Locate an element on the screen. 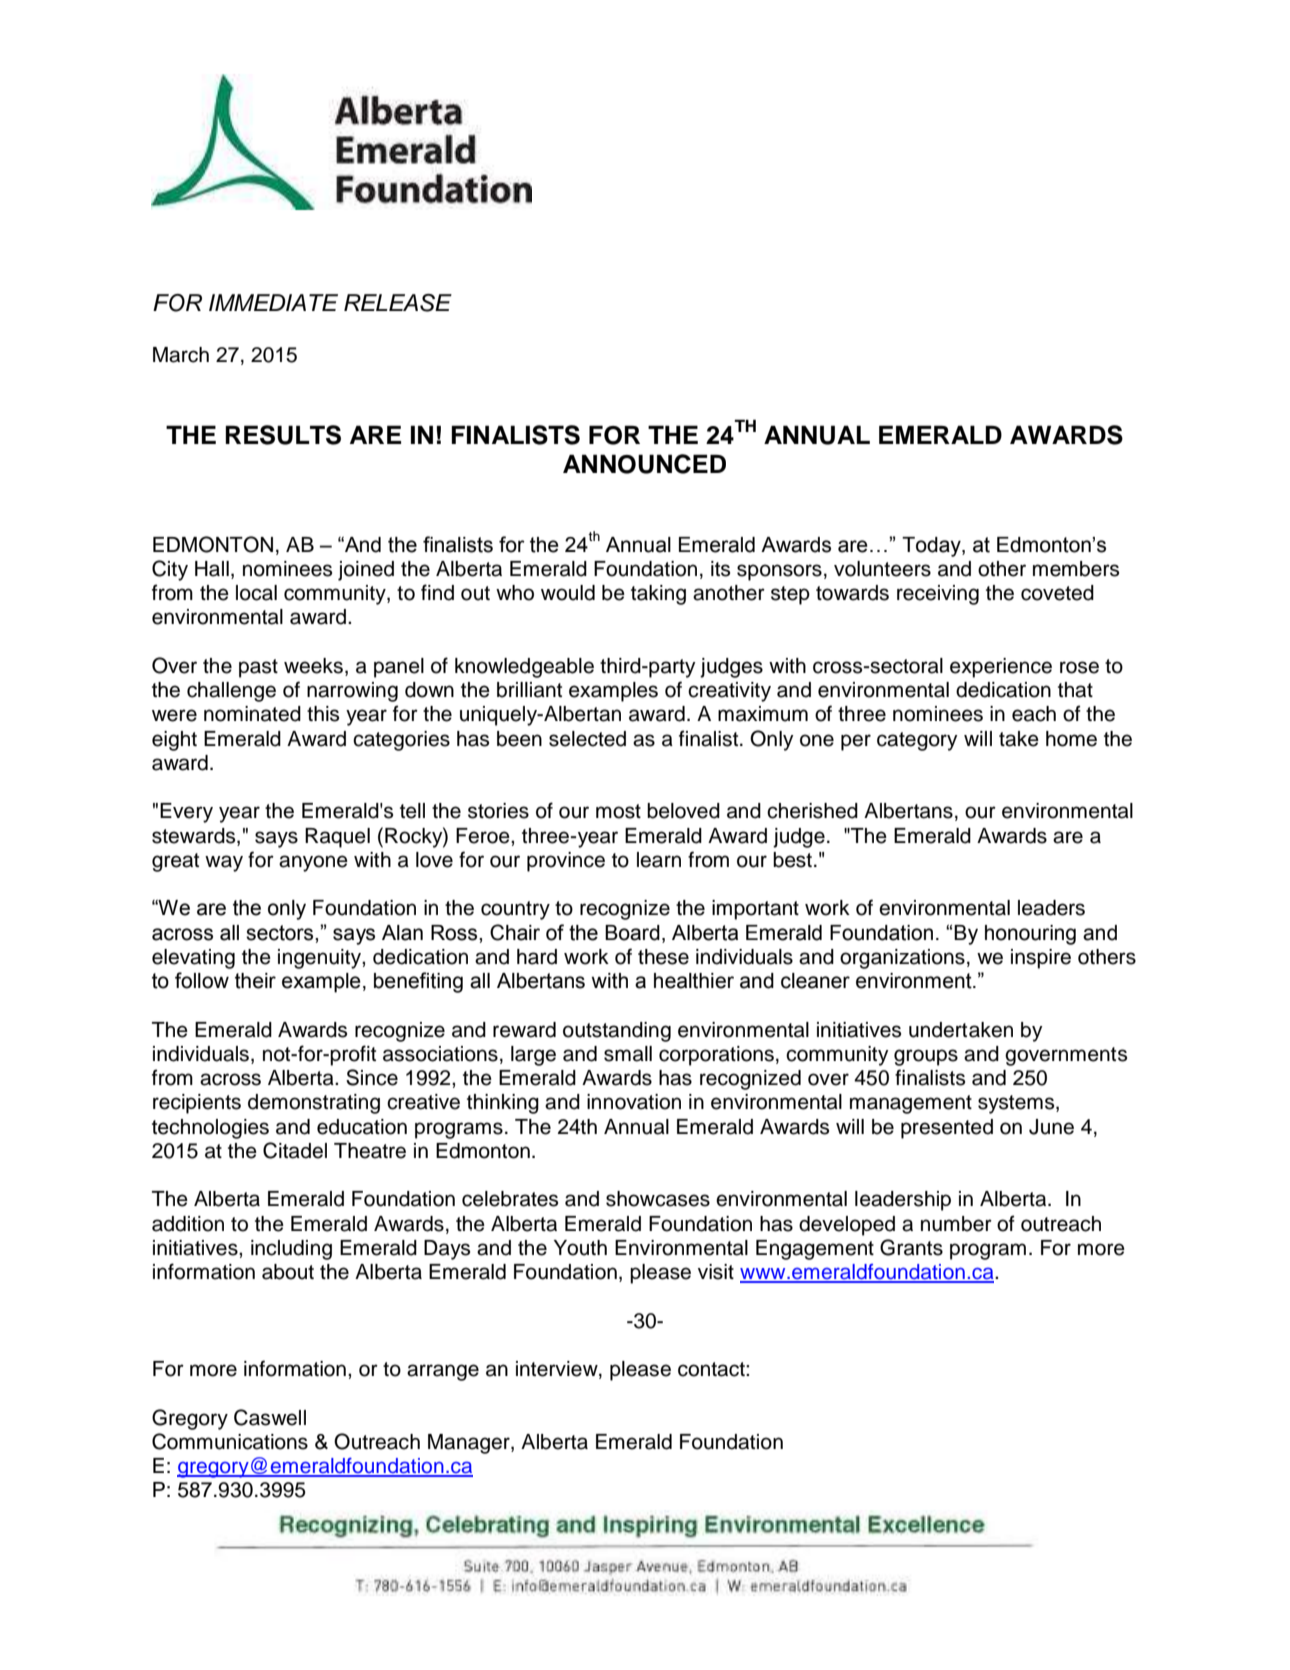 This screenshot has height=1670, width=1290. innovation is located at coordinates (634, 1102).
